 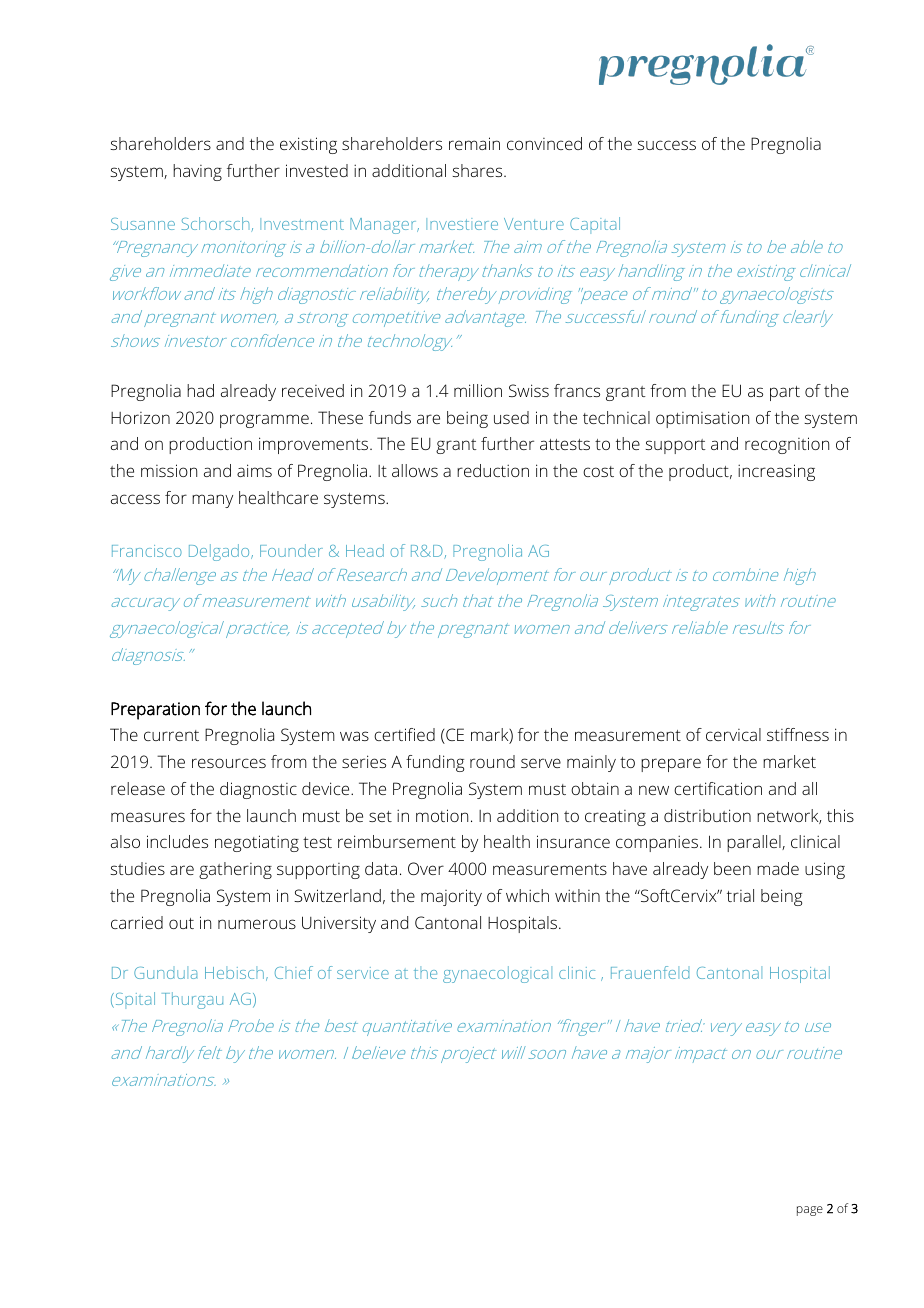 I want to click on motion, so click(x=442, y=815).
